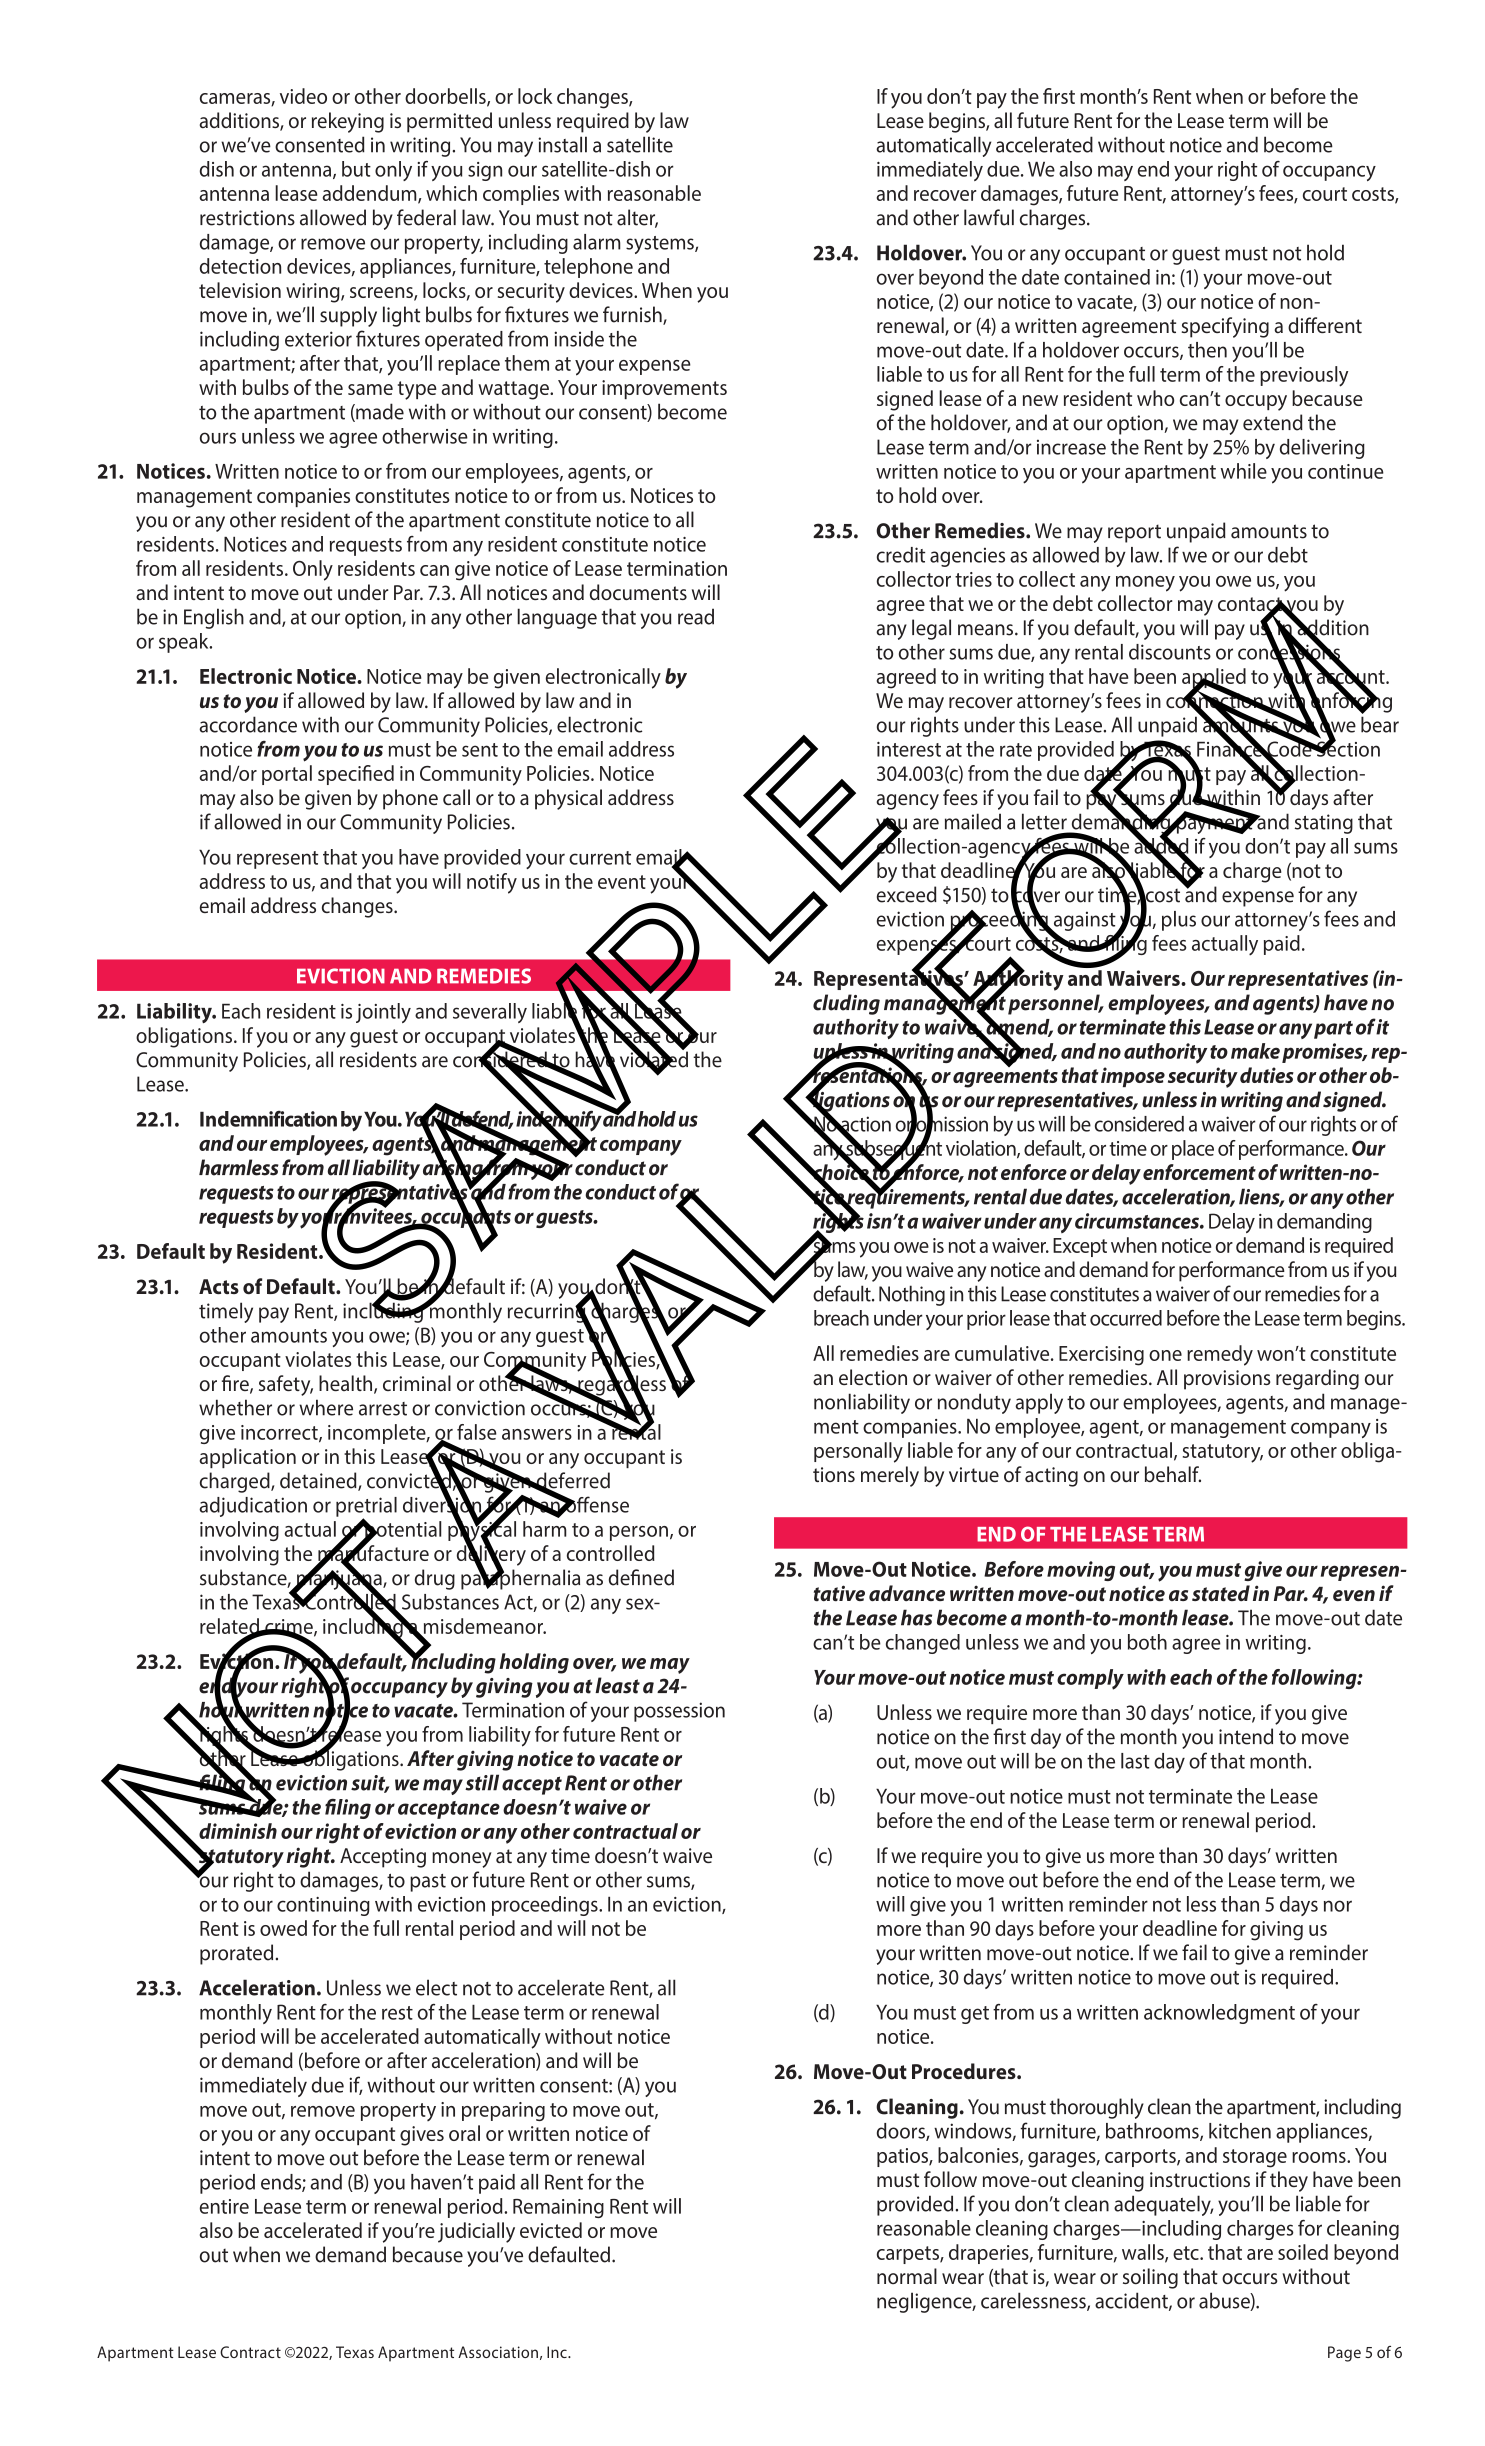 The height and width of the page is (2446, 1485). What do you see at coordinates (1220, 1355) in the page?
I see `remedy` at bounding box center [1220, 1355].
